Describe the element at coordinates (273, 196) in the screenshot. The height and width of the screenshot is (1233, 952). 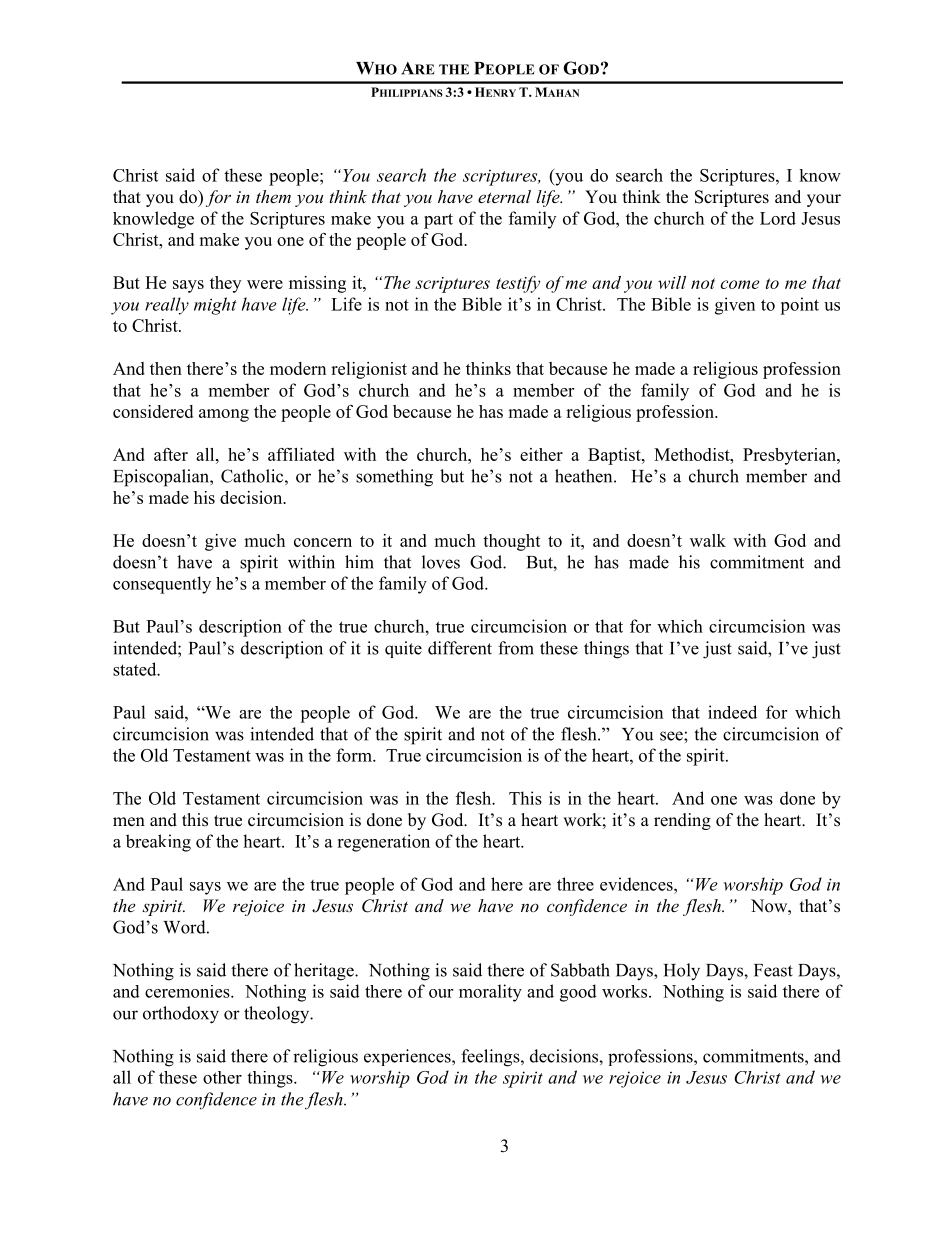
I see `them` at that location.
